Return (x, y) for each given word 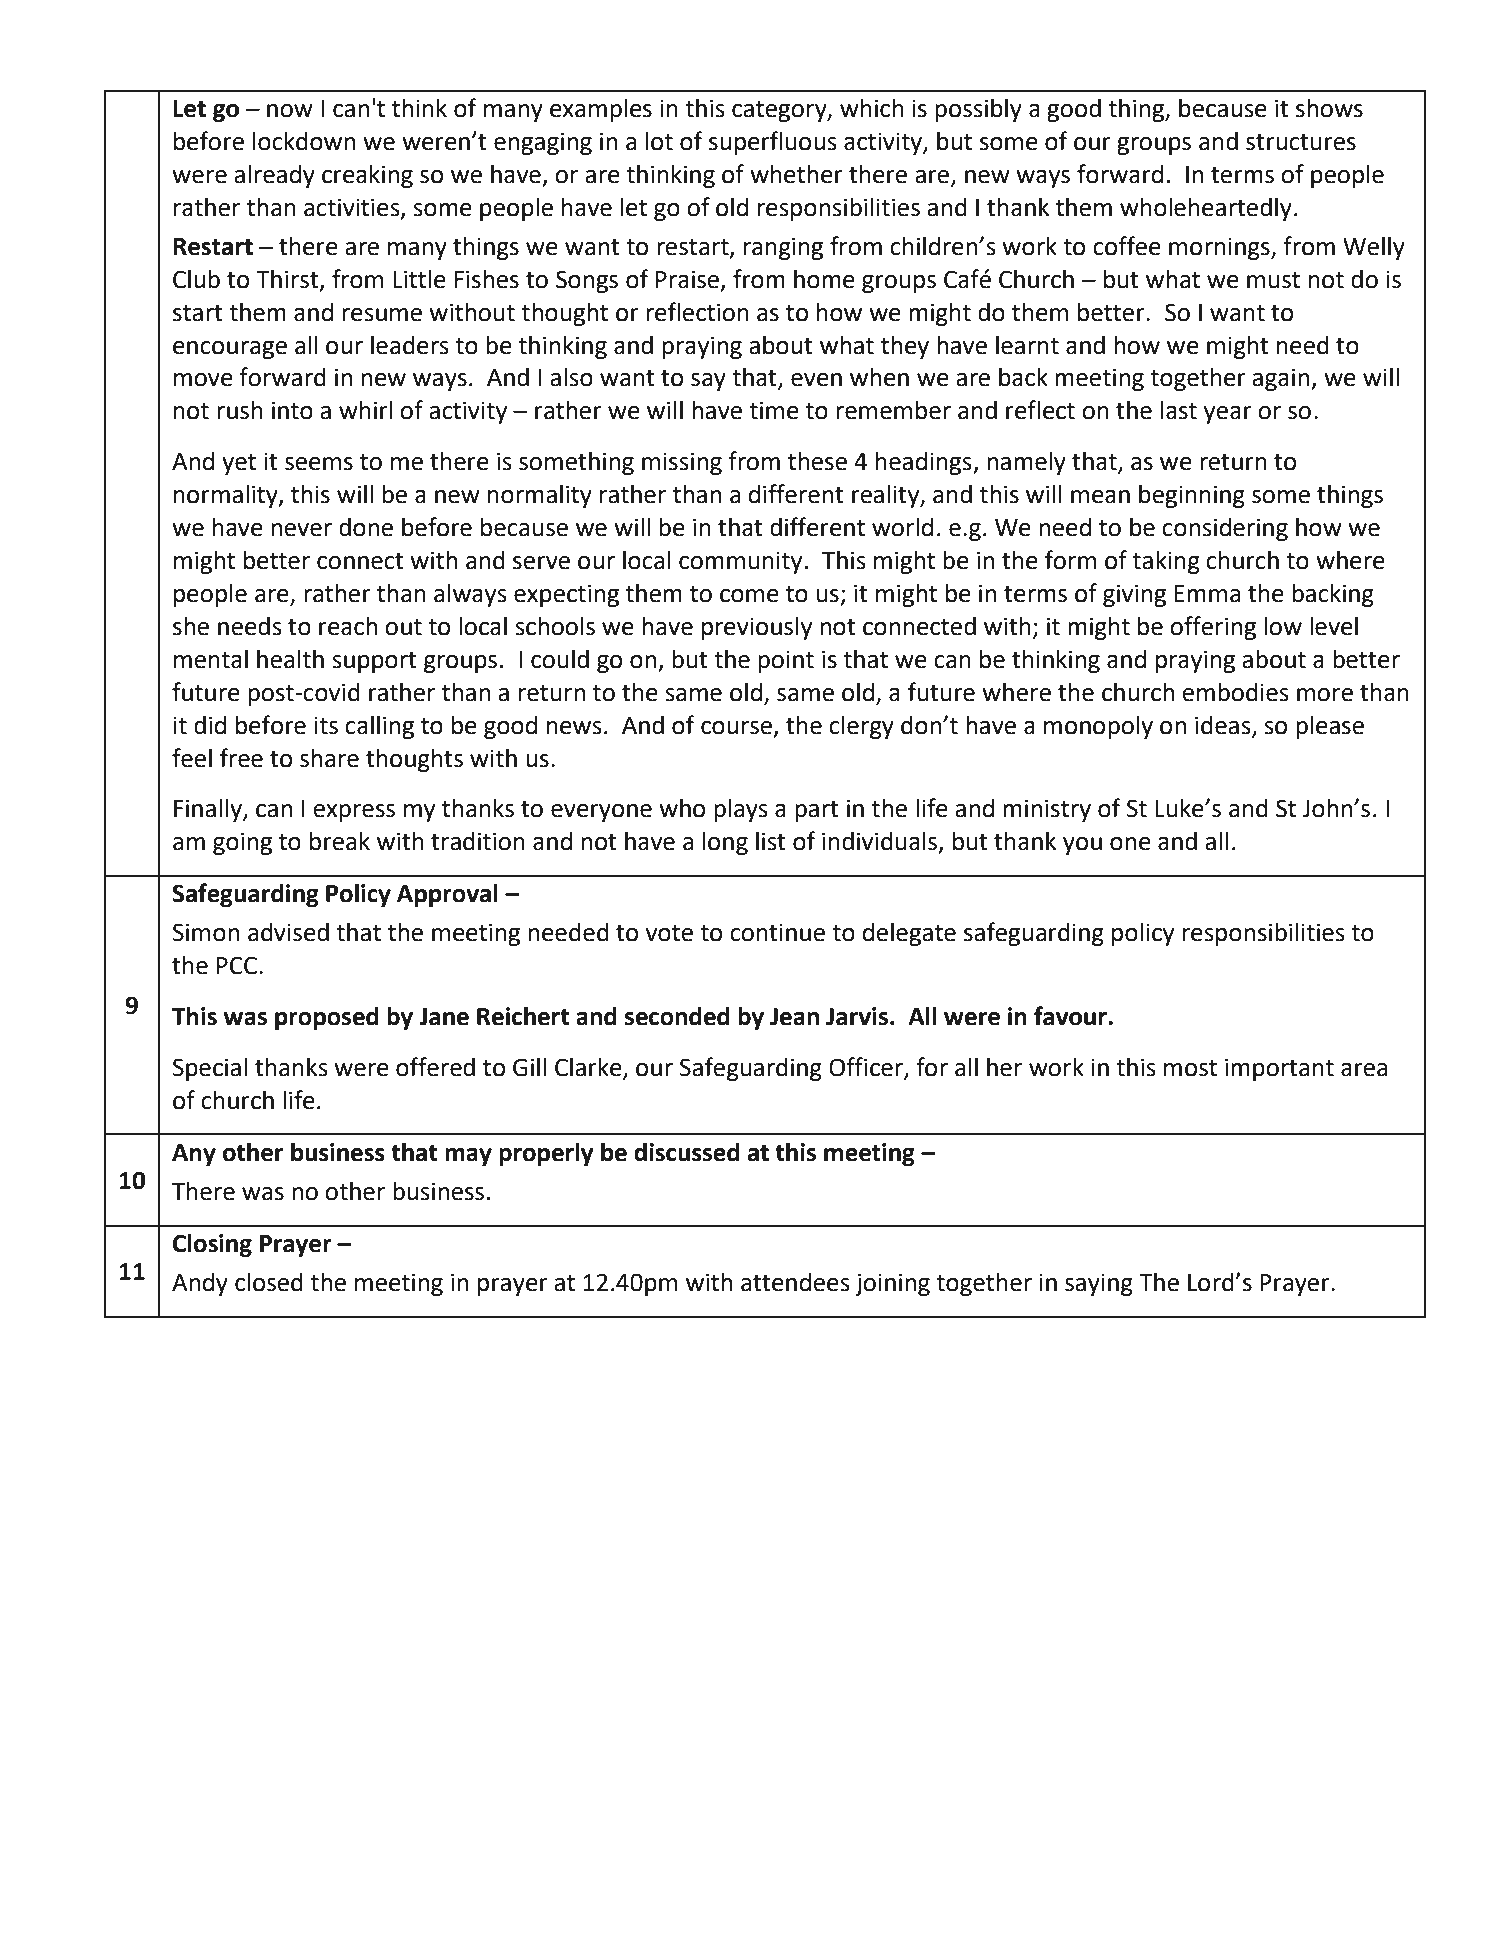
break (340, 841)
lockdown (304, 141)
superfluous (773, 143)
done (366, 527)
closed (269, 1282)
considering (1225, 529)
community (740, 562)
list (771, 841)
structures (1301, 142)
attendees (795, 1282)
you (1082, 846)
